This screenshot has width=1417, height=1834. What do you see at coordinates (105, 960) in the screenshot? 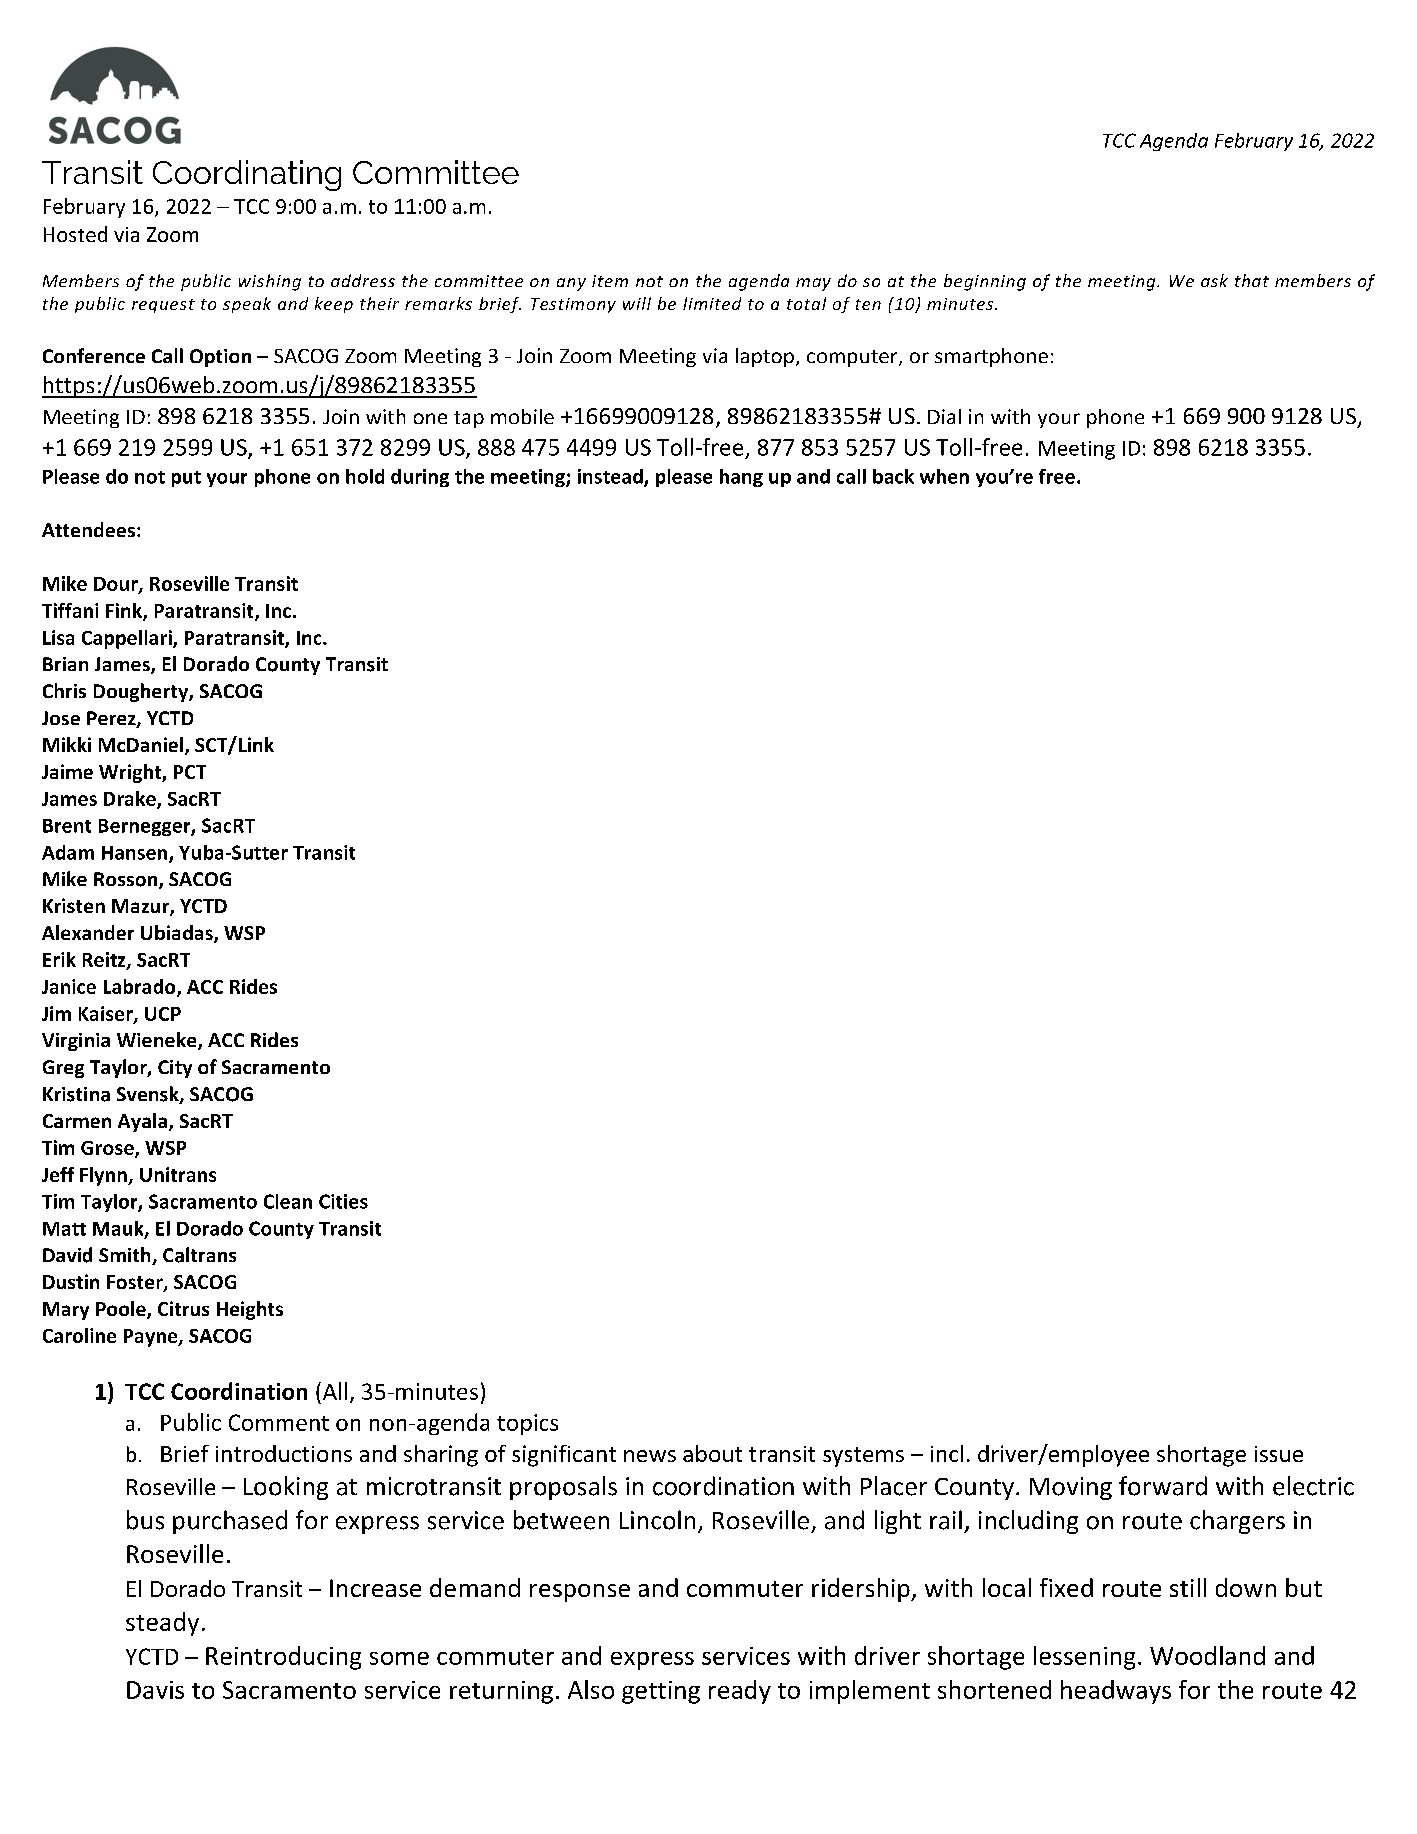
I see `Reitz` at bounding box center [105, 960].
